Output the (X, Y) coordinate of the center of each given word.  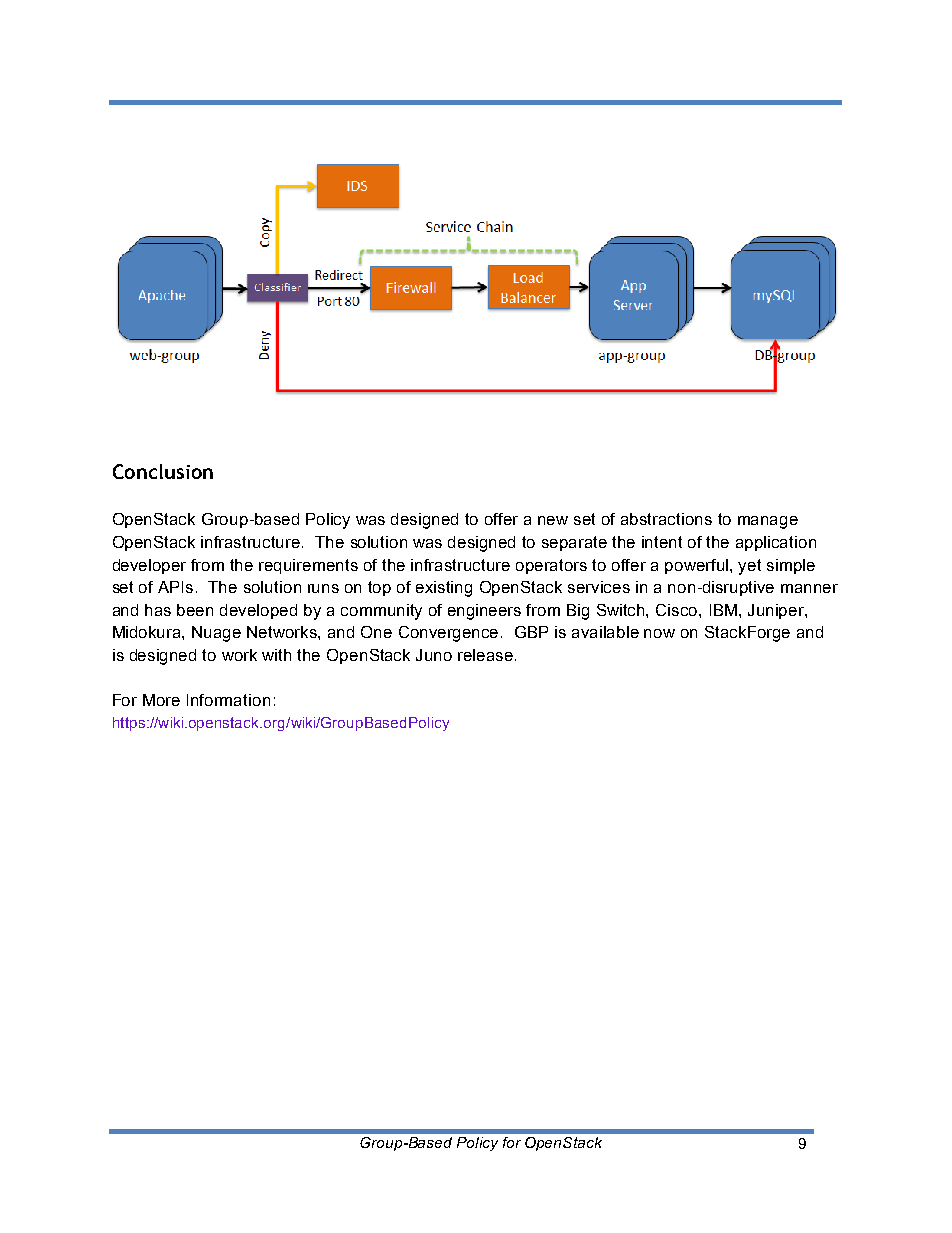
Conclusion (163, 471)
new (553, 520)
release (487, 655)
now (659, 633)
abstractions (666, 519)
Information (228, 700)
